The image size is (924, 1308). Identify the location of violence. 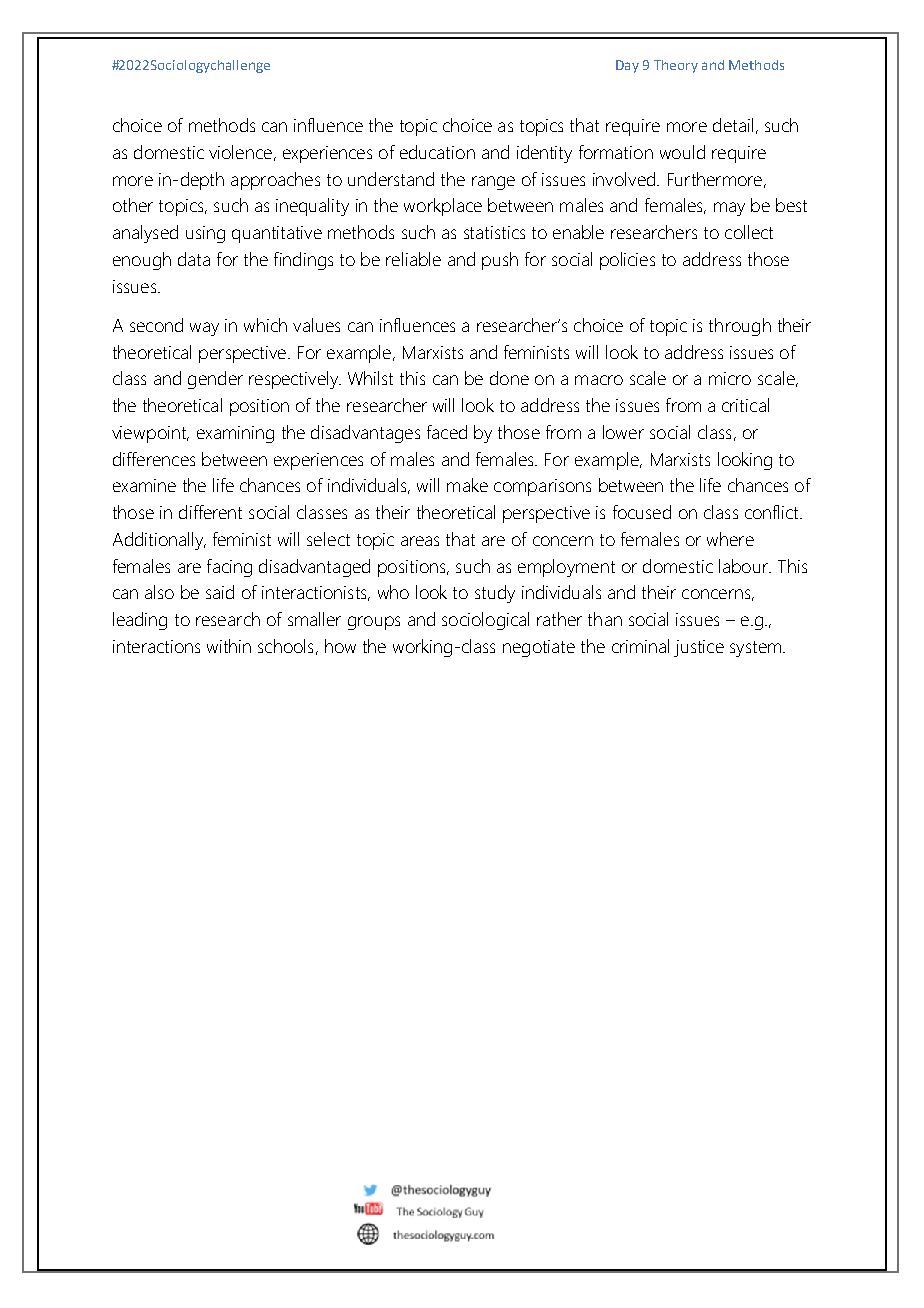
(240, 152).
